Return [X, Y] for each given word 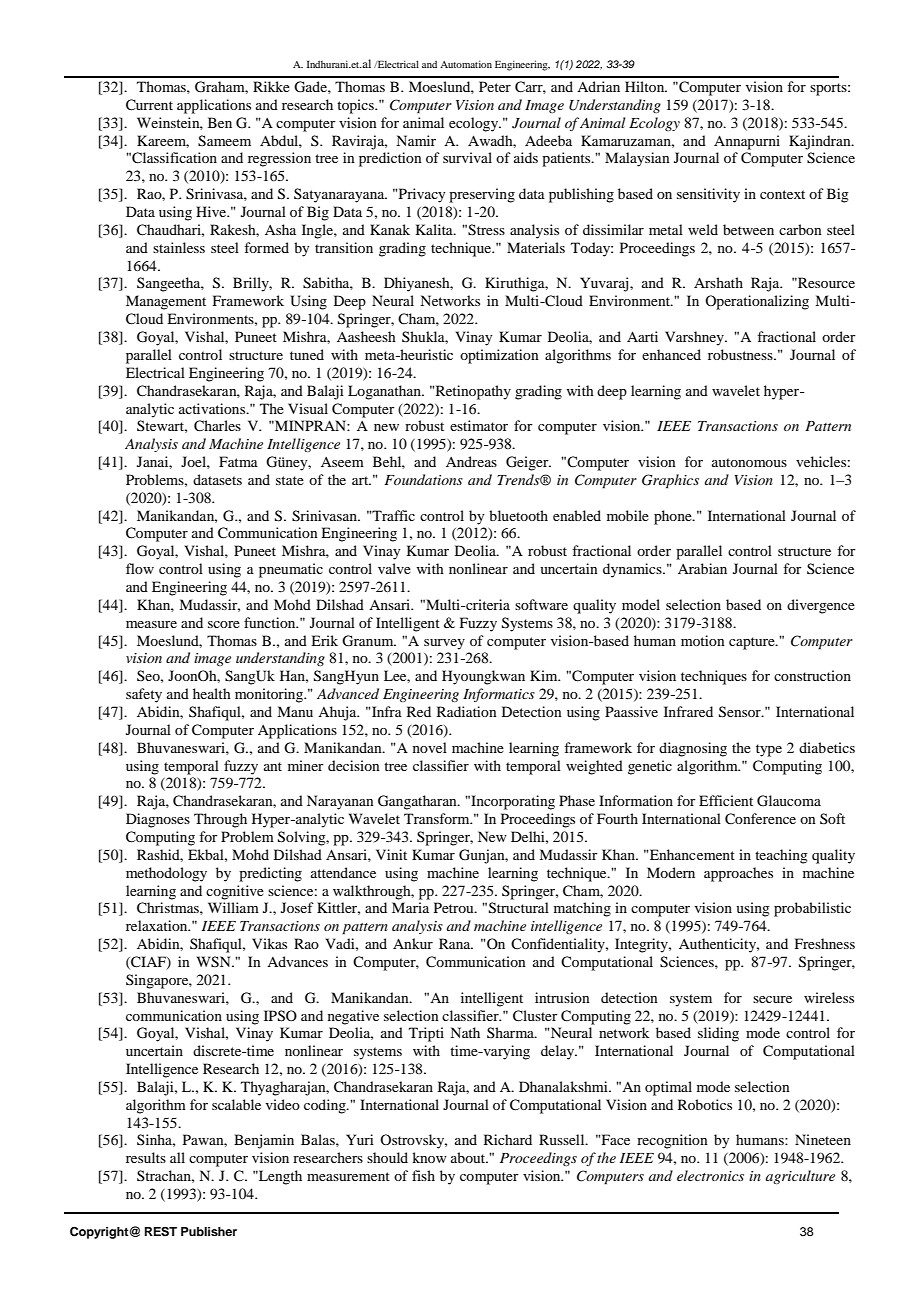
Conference [760, 819]
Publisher [209, 1231]
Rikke [271, 86]
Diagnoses [158, 820]
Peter [495, 86]
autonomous [749, 462]
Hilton [646, 86]
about [469, 1157]
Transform [438, 818]
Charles [217, 426]
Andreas [471, 461]
